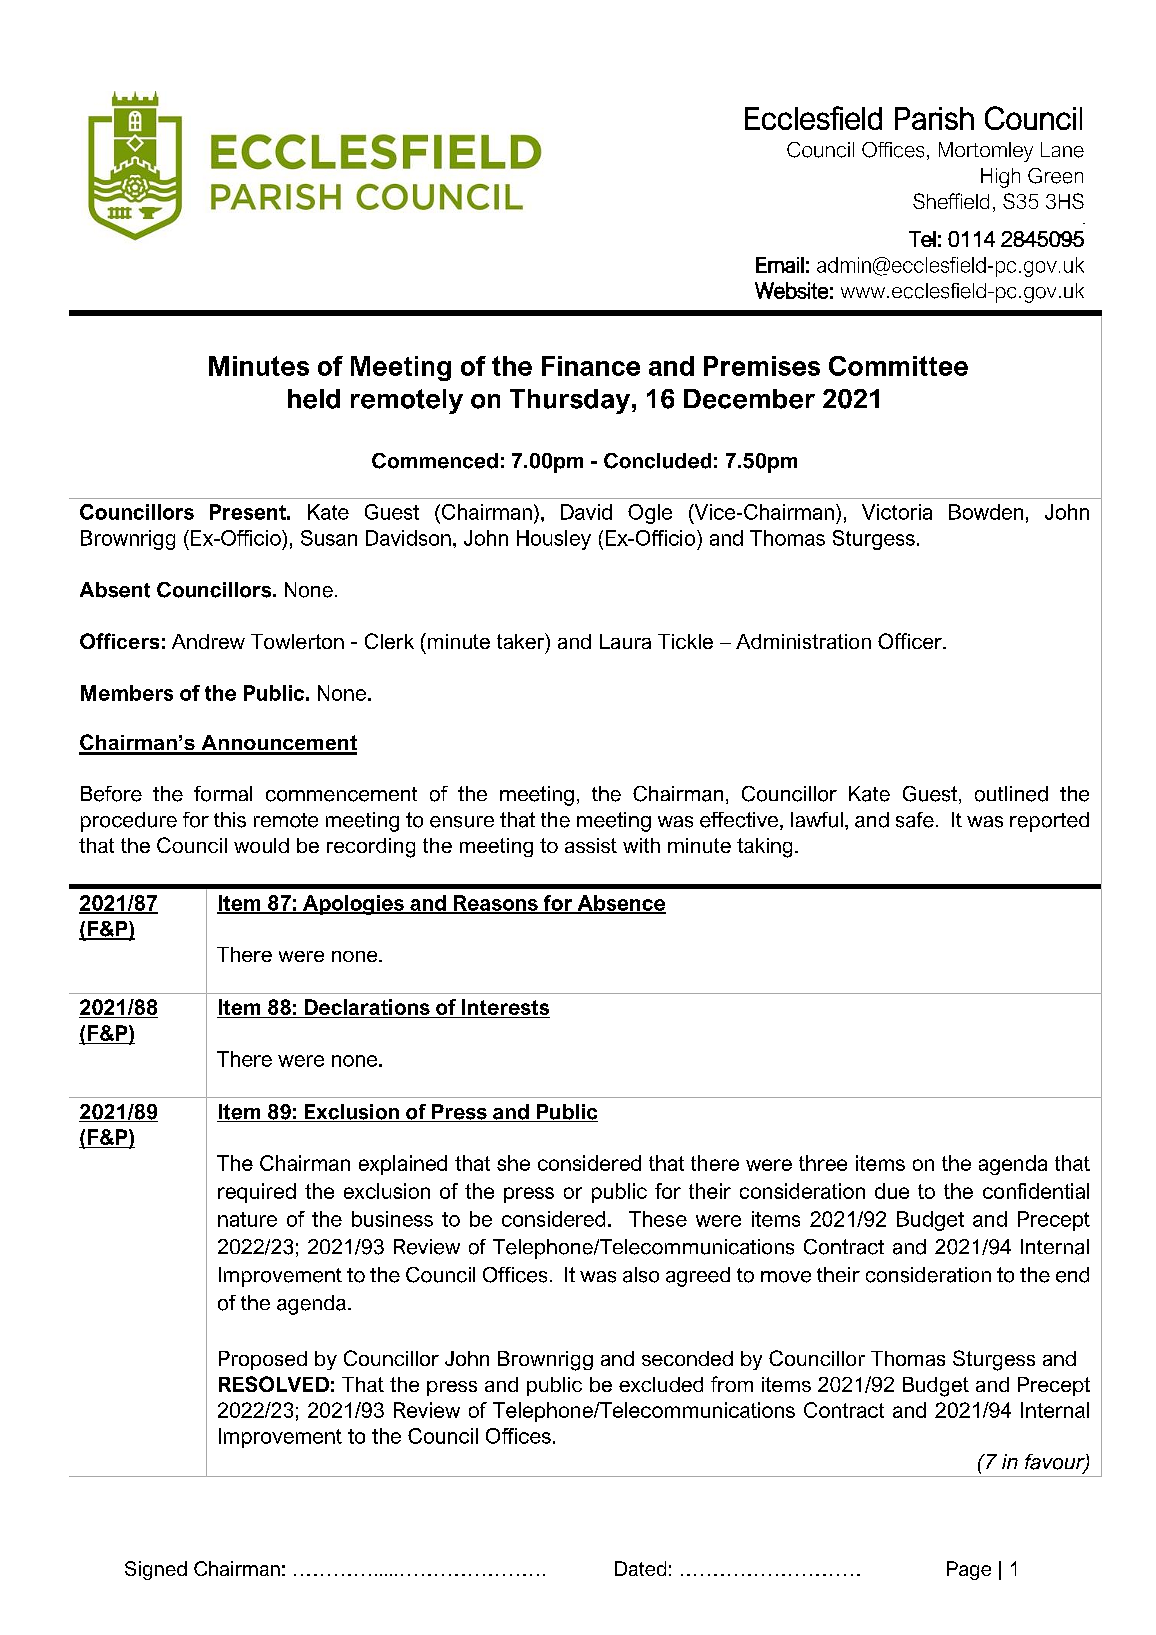 The width and height of the screenshot is (1156, 1635). I want to click on this, so click(230, 820).
